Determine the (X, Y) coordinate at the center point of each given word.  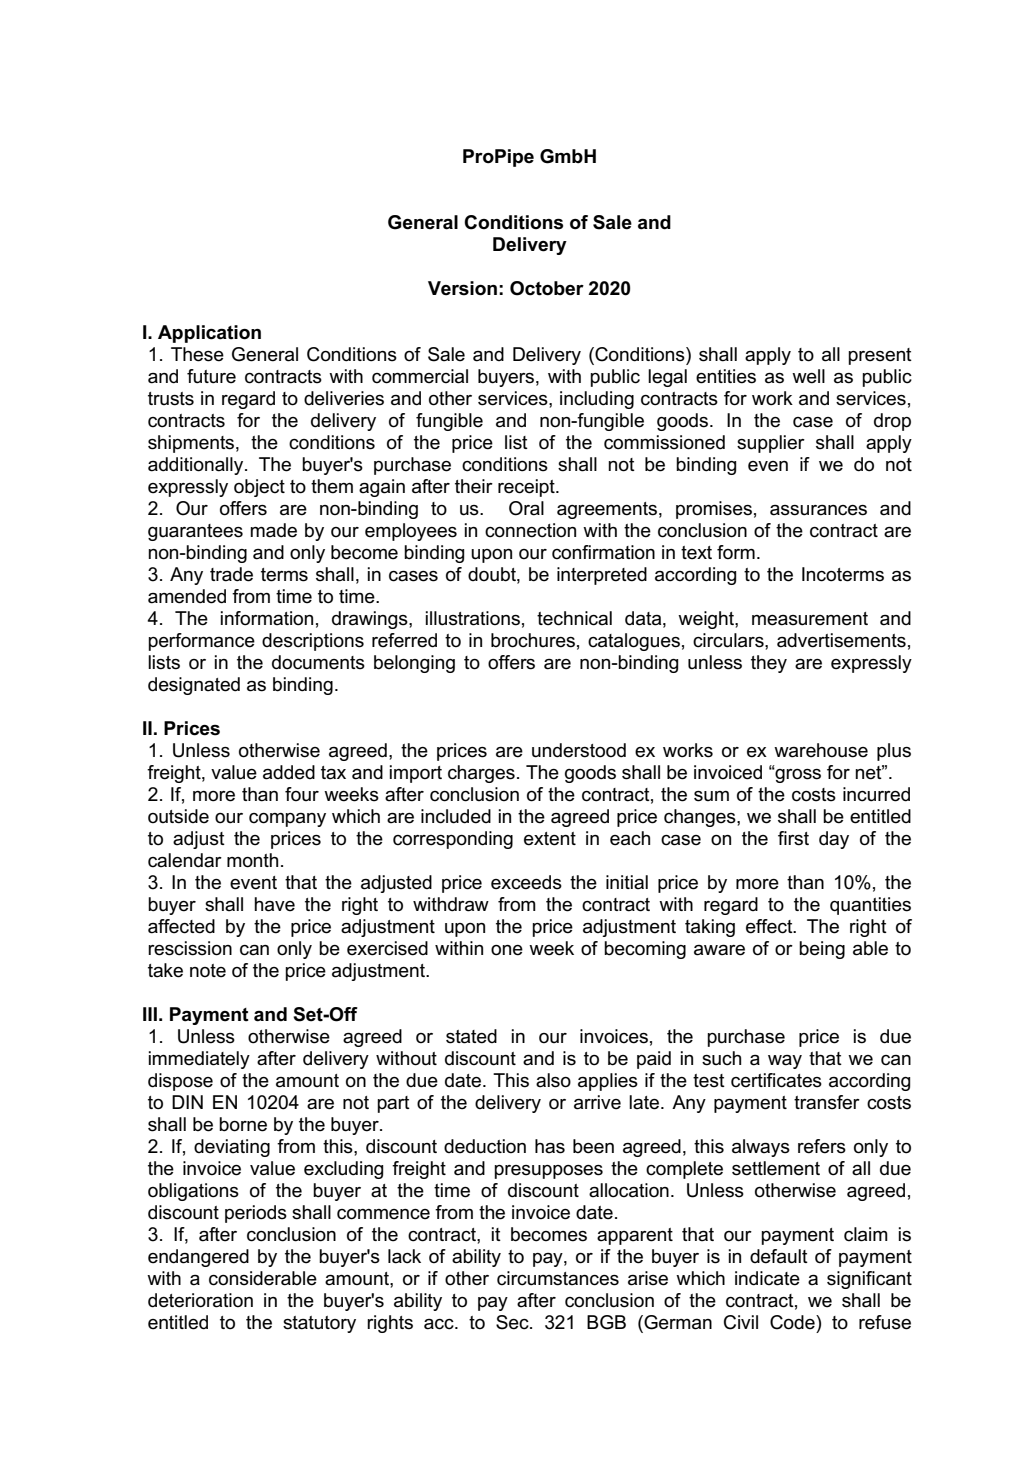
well (808, 376)
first (793, 838)
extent (550, 839)
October (547, 288)
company (287, 820)
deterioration (200, 1300)
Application (209, 334)
